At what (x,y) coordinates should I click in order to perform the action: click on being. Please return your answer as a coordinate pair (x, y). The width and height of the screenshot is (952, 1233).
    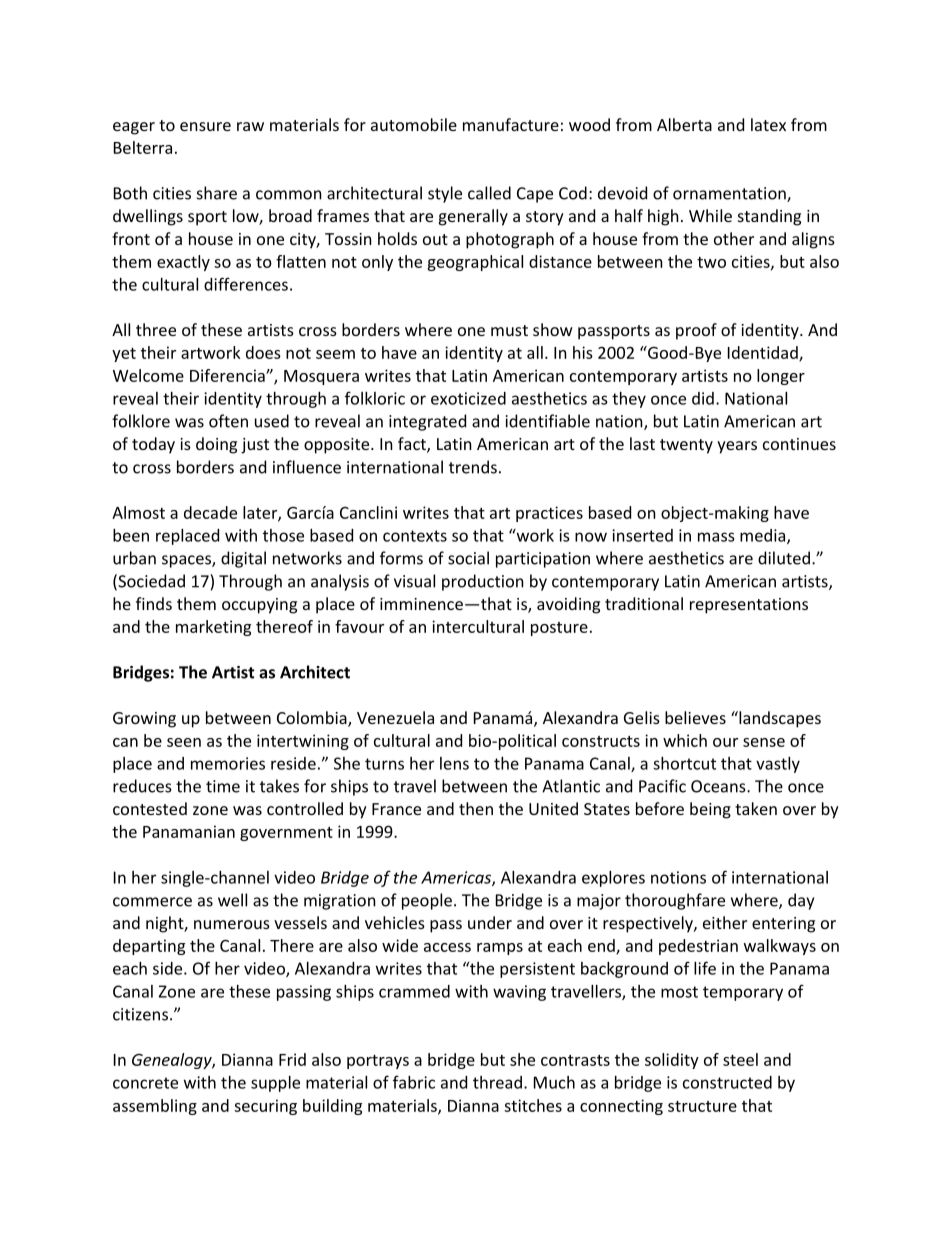
    Looking at the image, I should click on (710, 810).
